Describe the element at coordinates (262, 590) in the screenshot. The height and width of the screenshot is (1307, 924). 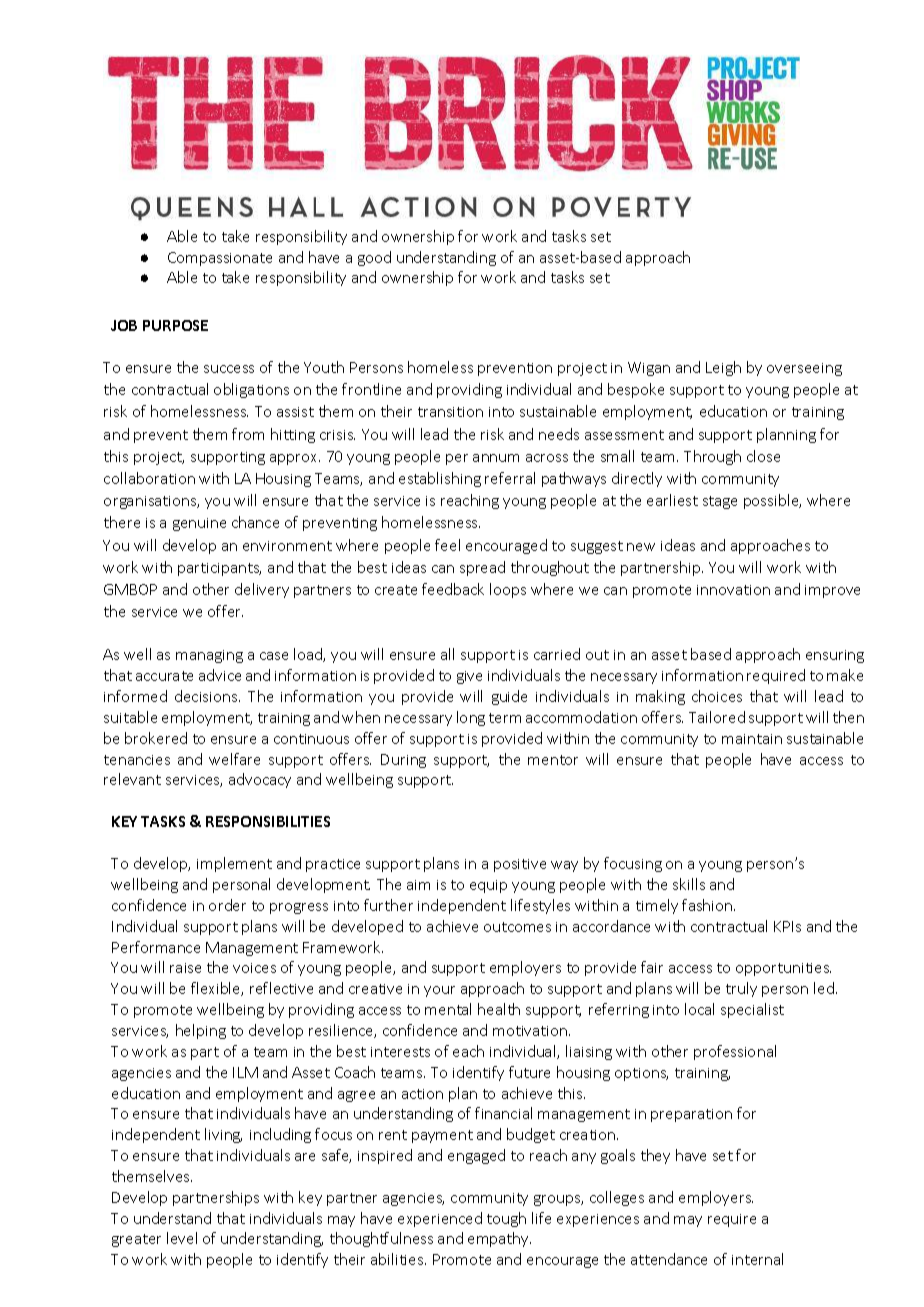
I see `delivery` at that location.
